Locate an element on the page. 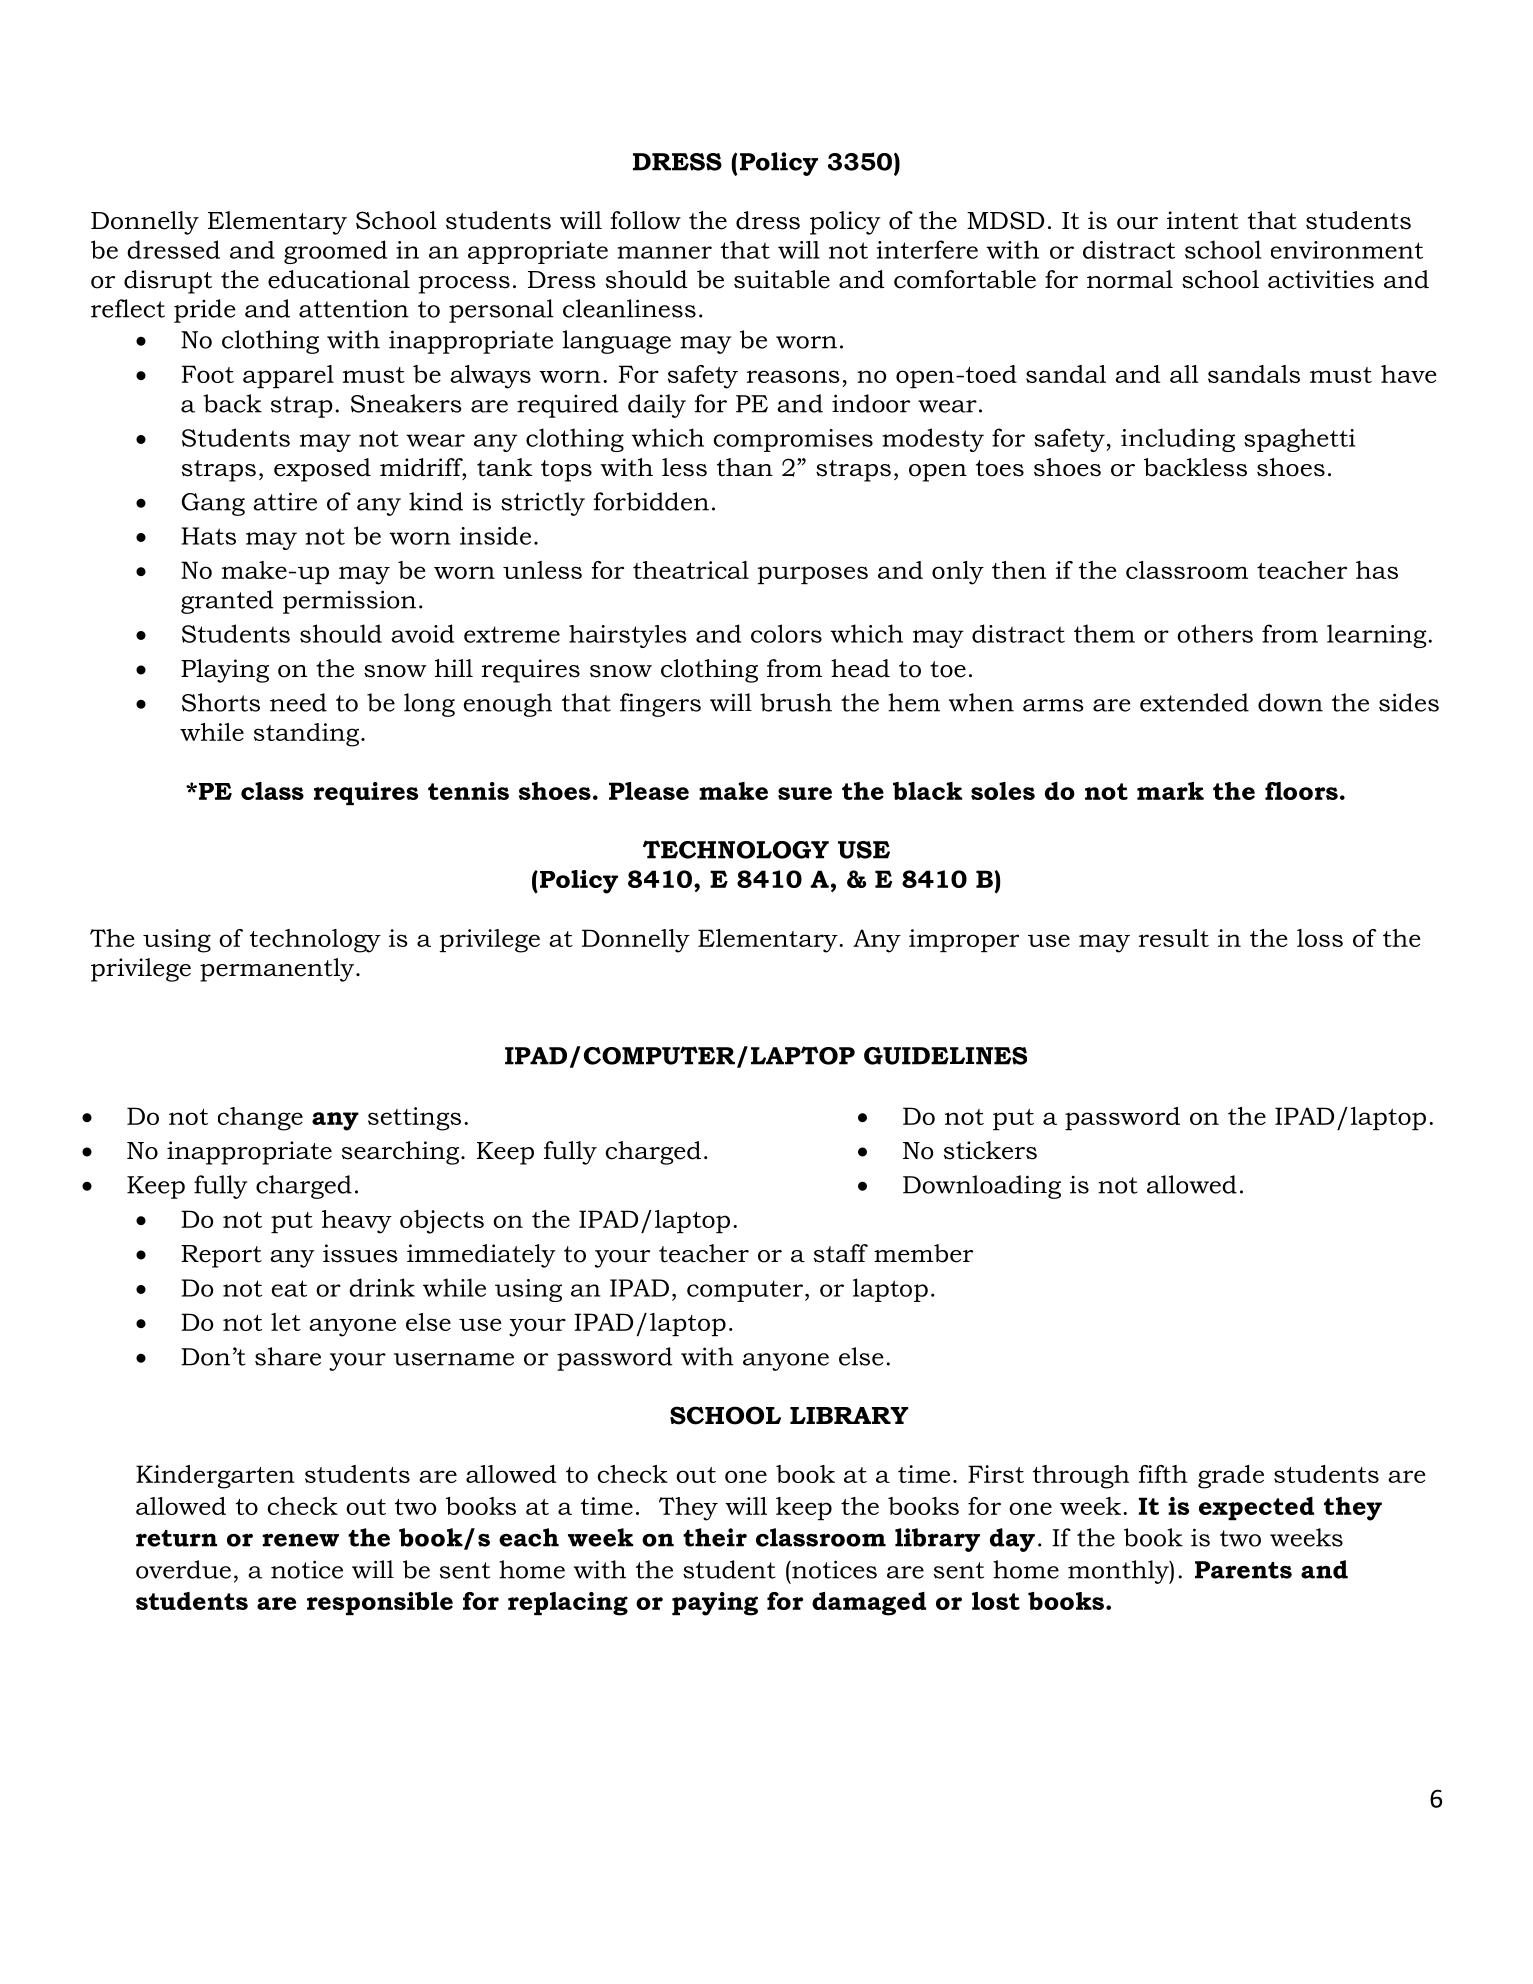 The height and width of the document is (1984, 1533). GUIDELINES is located at coordinates (945, 1056).
